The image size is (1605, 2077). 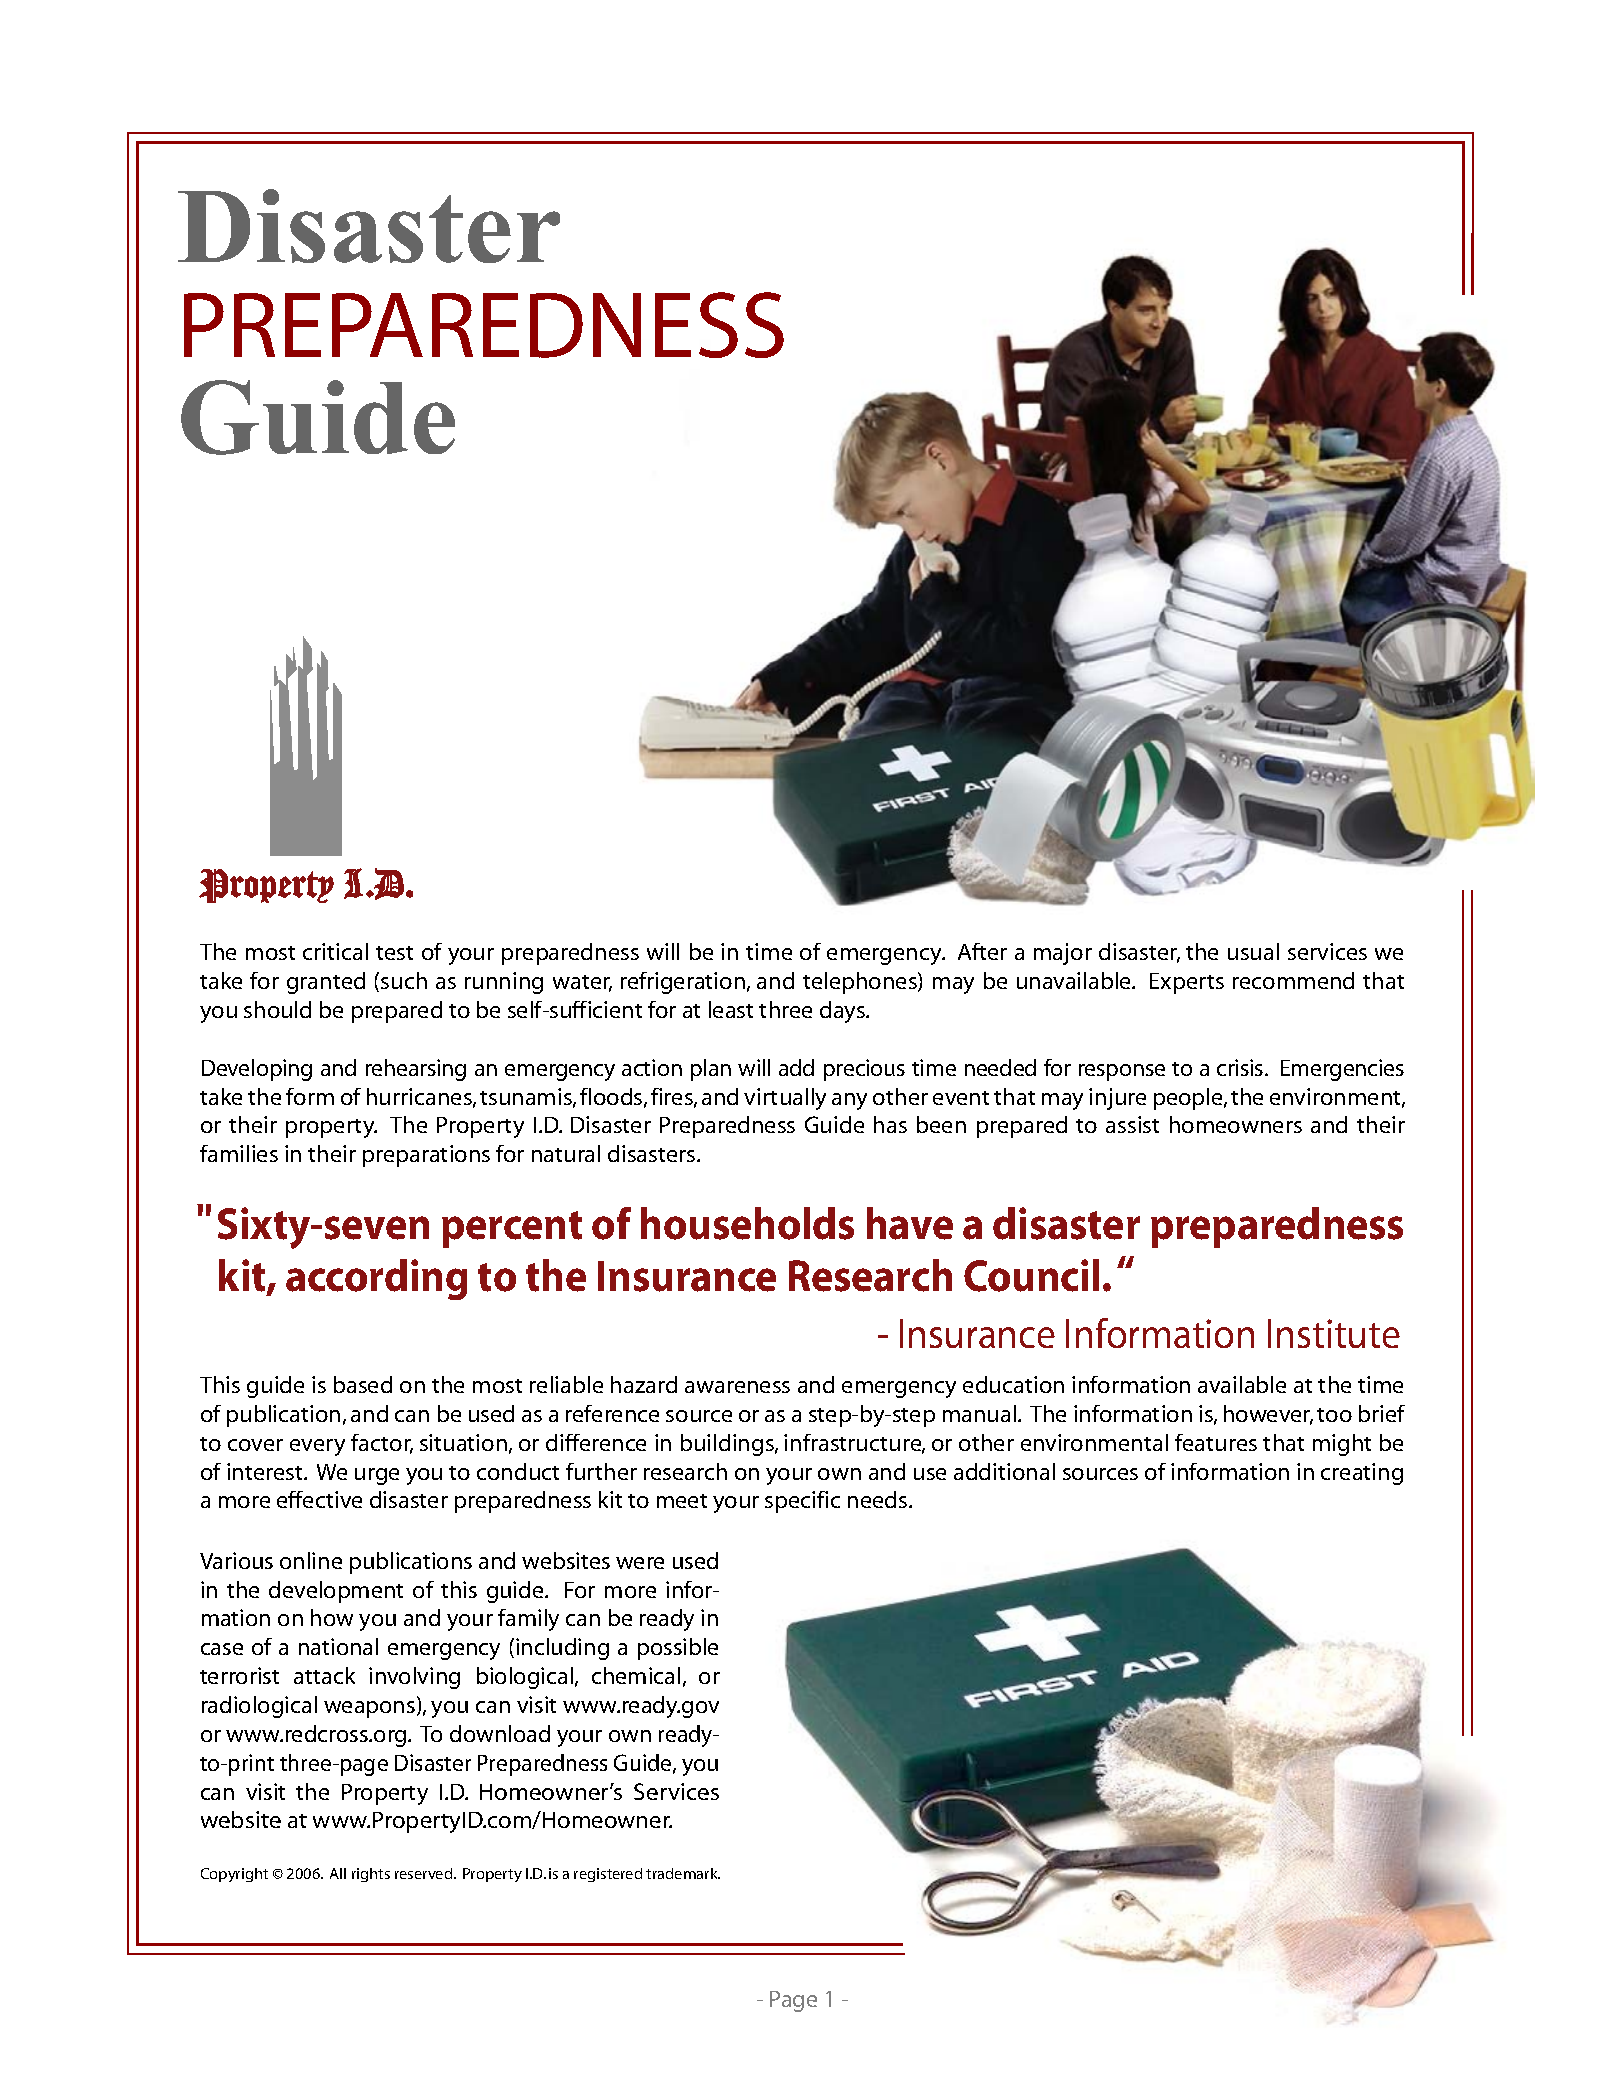 What do you see at coordinates (1293, 980) in the image?
I see `recommend` at bounding box center [1293, 980].
